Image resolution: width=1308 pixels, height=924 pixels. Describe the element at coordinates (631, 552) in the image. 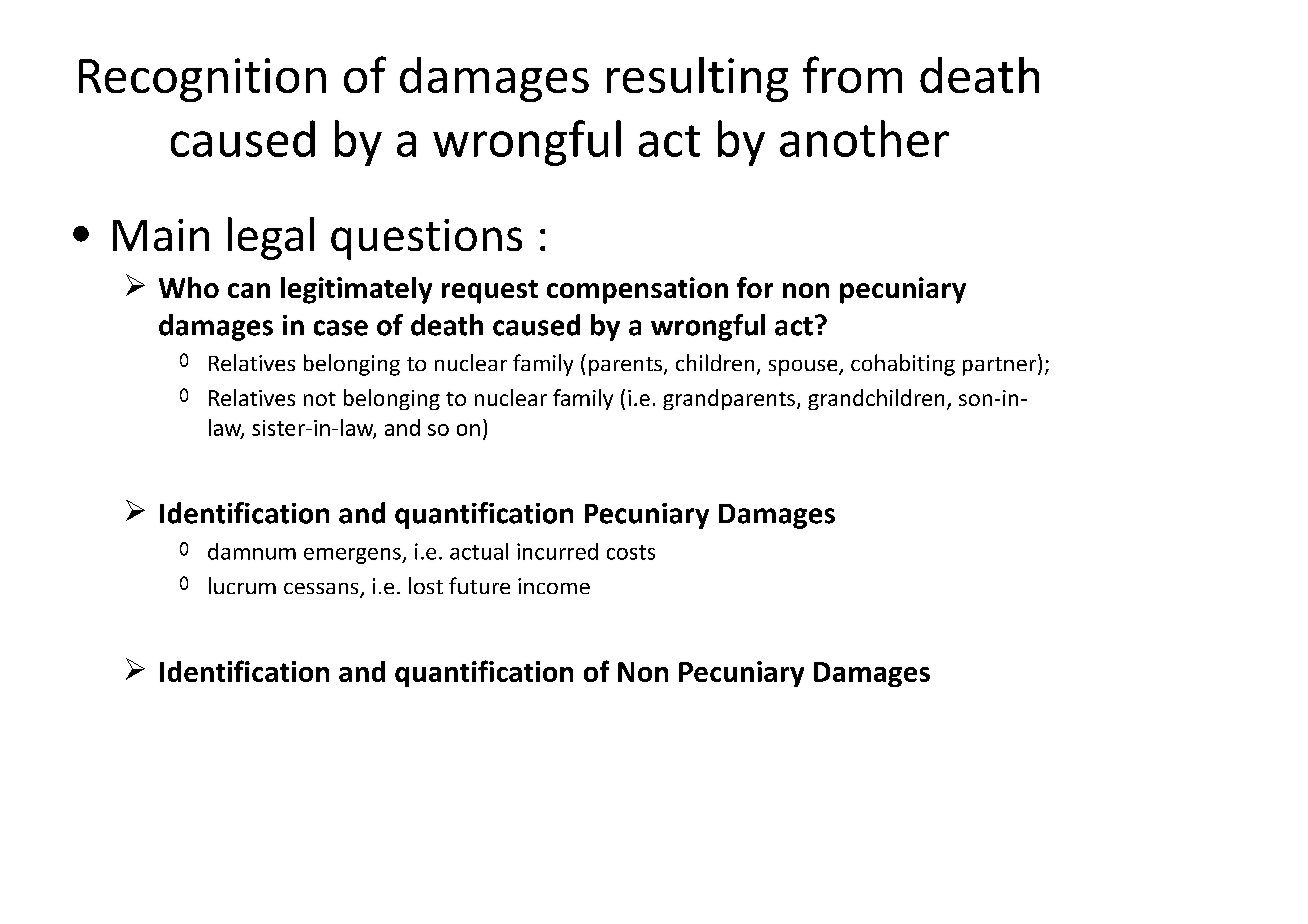

I see `costs` at that location.
